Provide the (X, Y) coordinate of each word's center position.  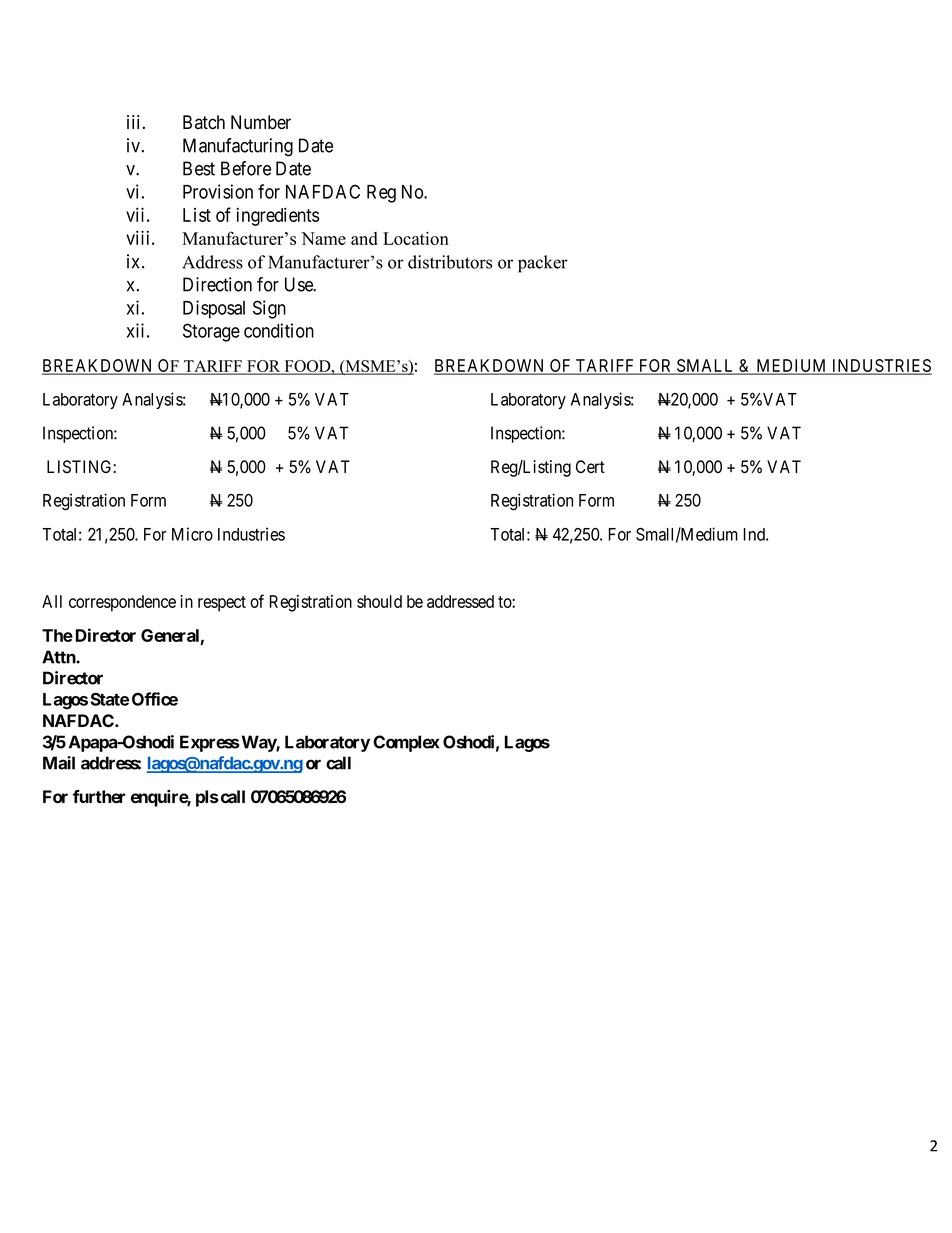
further (99, 796)
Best (199, 168)
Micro (192, 534)
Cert (590, 467)
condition (279, 330)
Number (261, 122)
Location (416, 238)
